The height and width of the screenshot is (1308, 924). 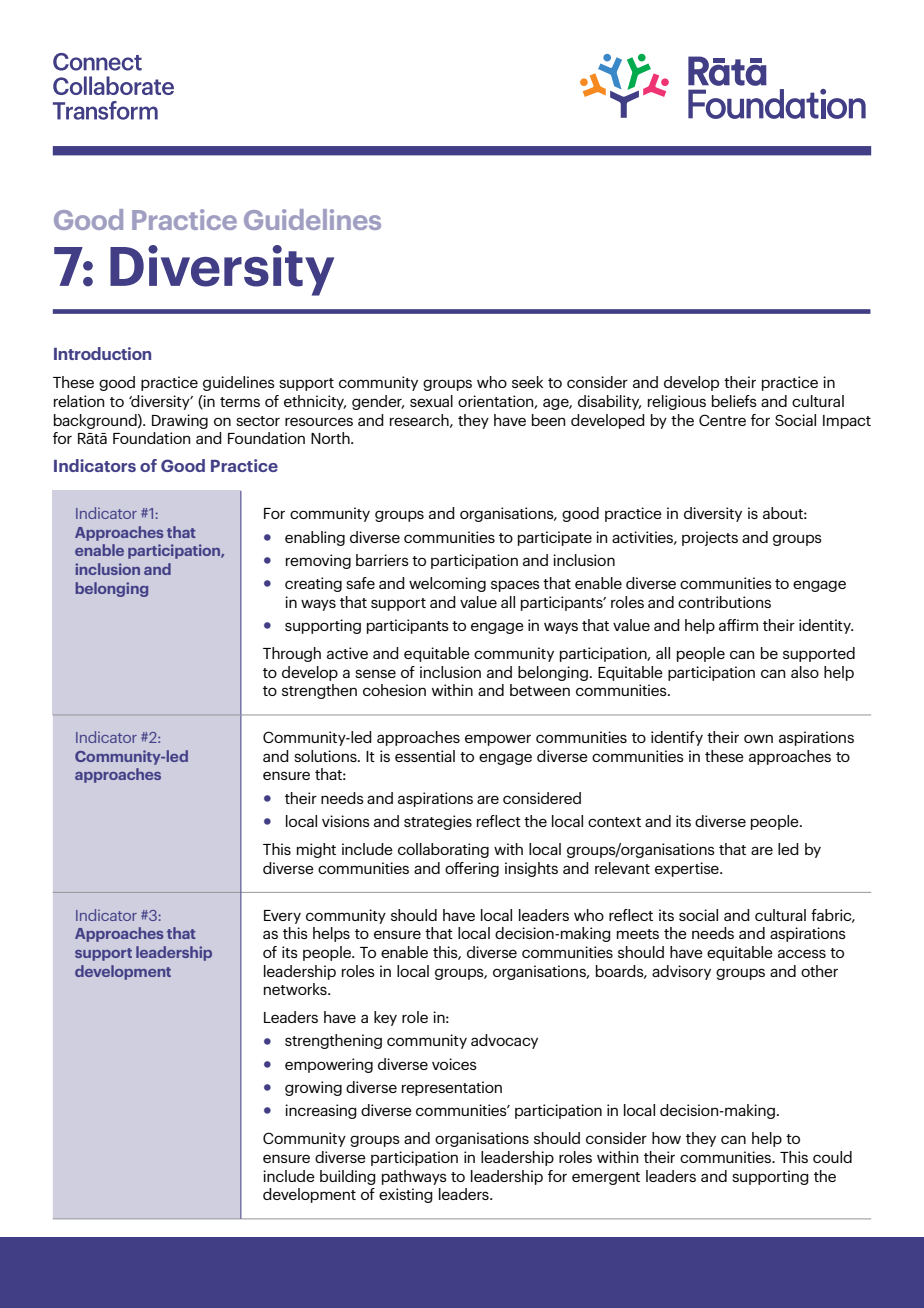 I want to click on solutions, so click(x=326, y=756).
